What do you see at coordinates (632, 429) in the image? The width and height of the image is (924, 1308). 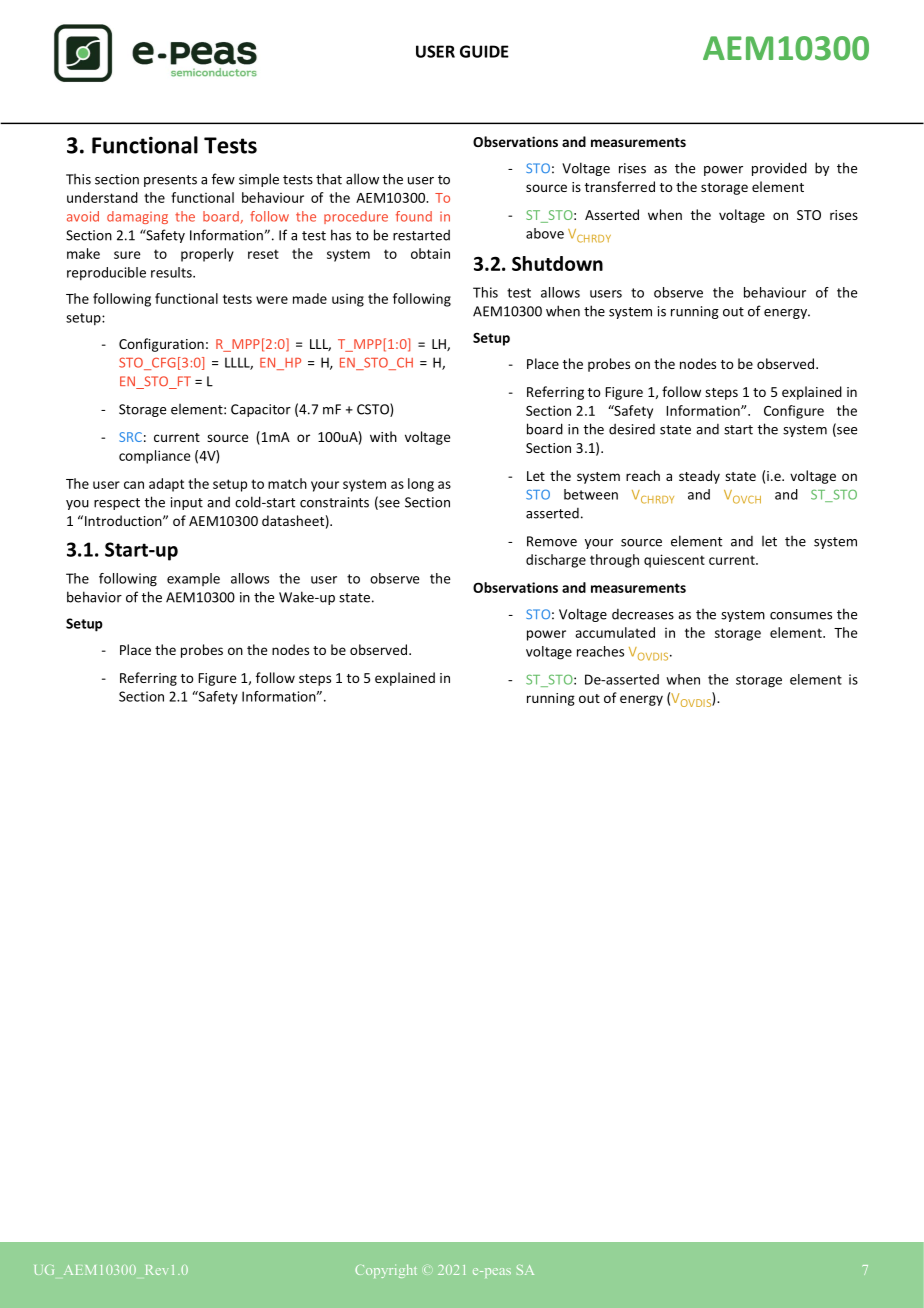 I see `desired` at bounding box center [632, 429].
